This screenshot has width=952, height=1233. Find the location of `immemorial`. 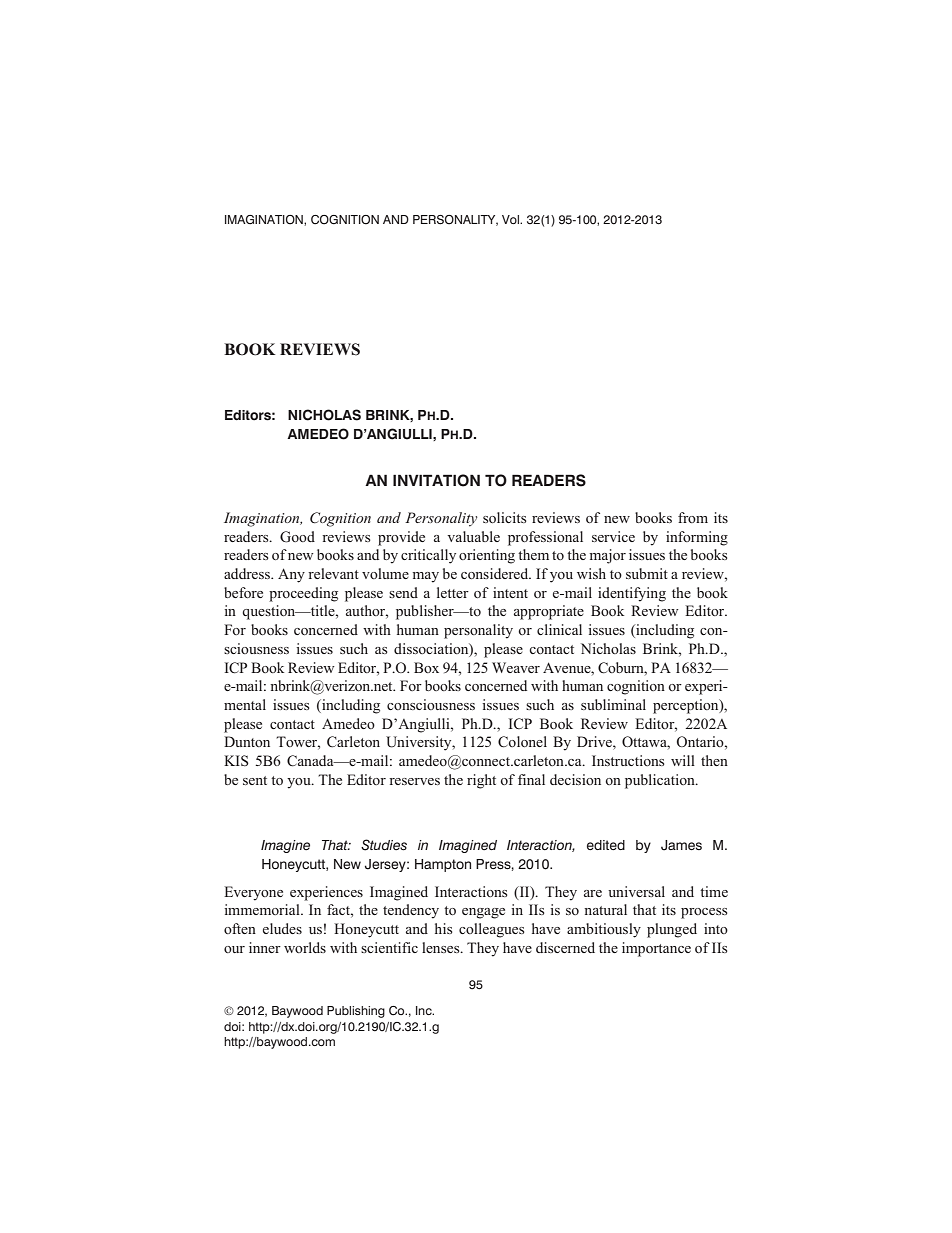

immemorial is located at coordinates (263, 909).
